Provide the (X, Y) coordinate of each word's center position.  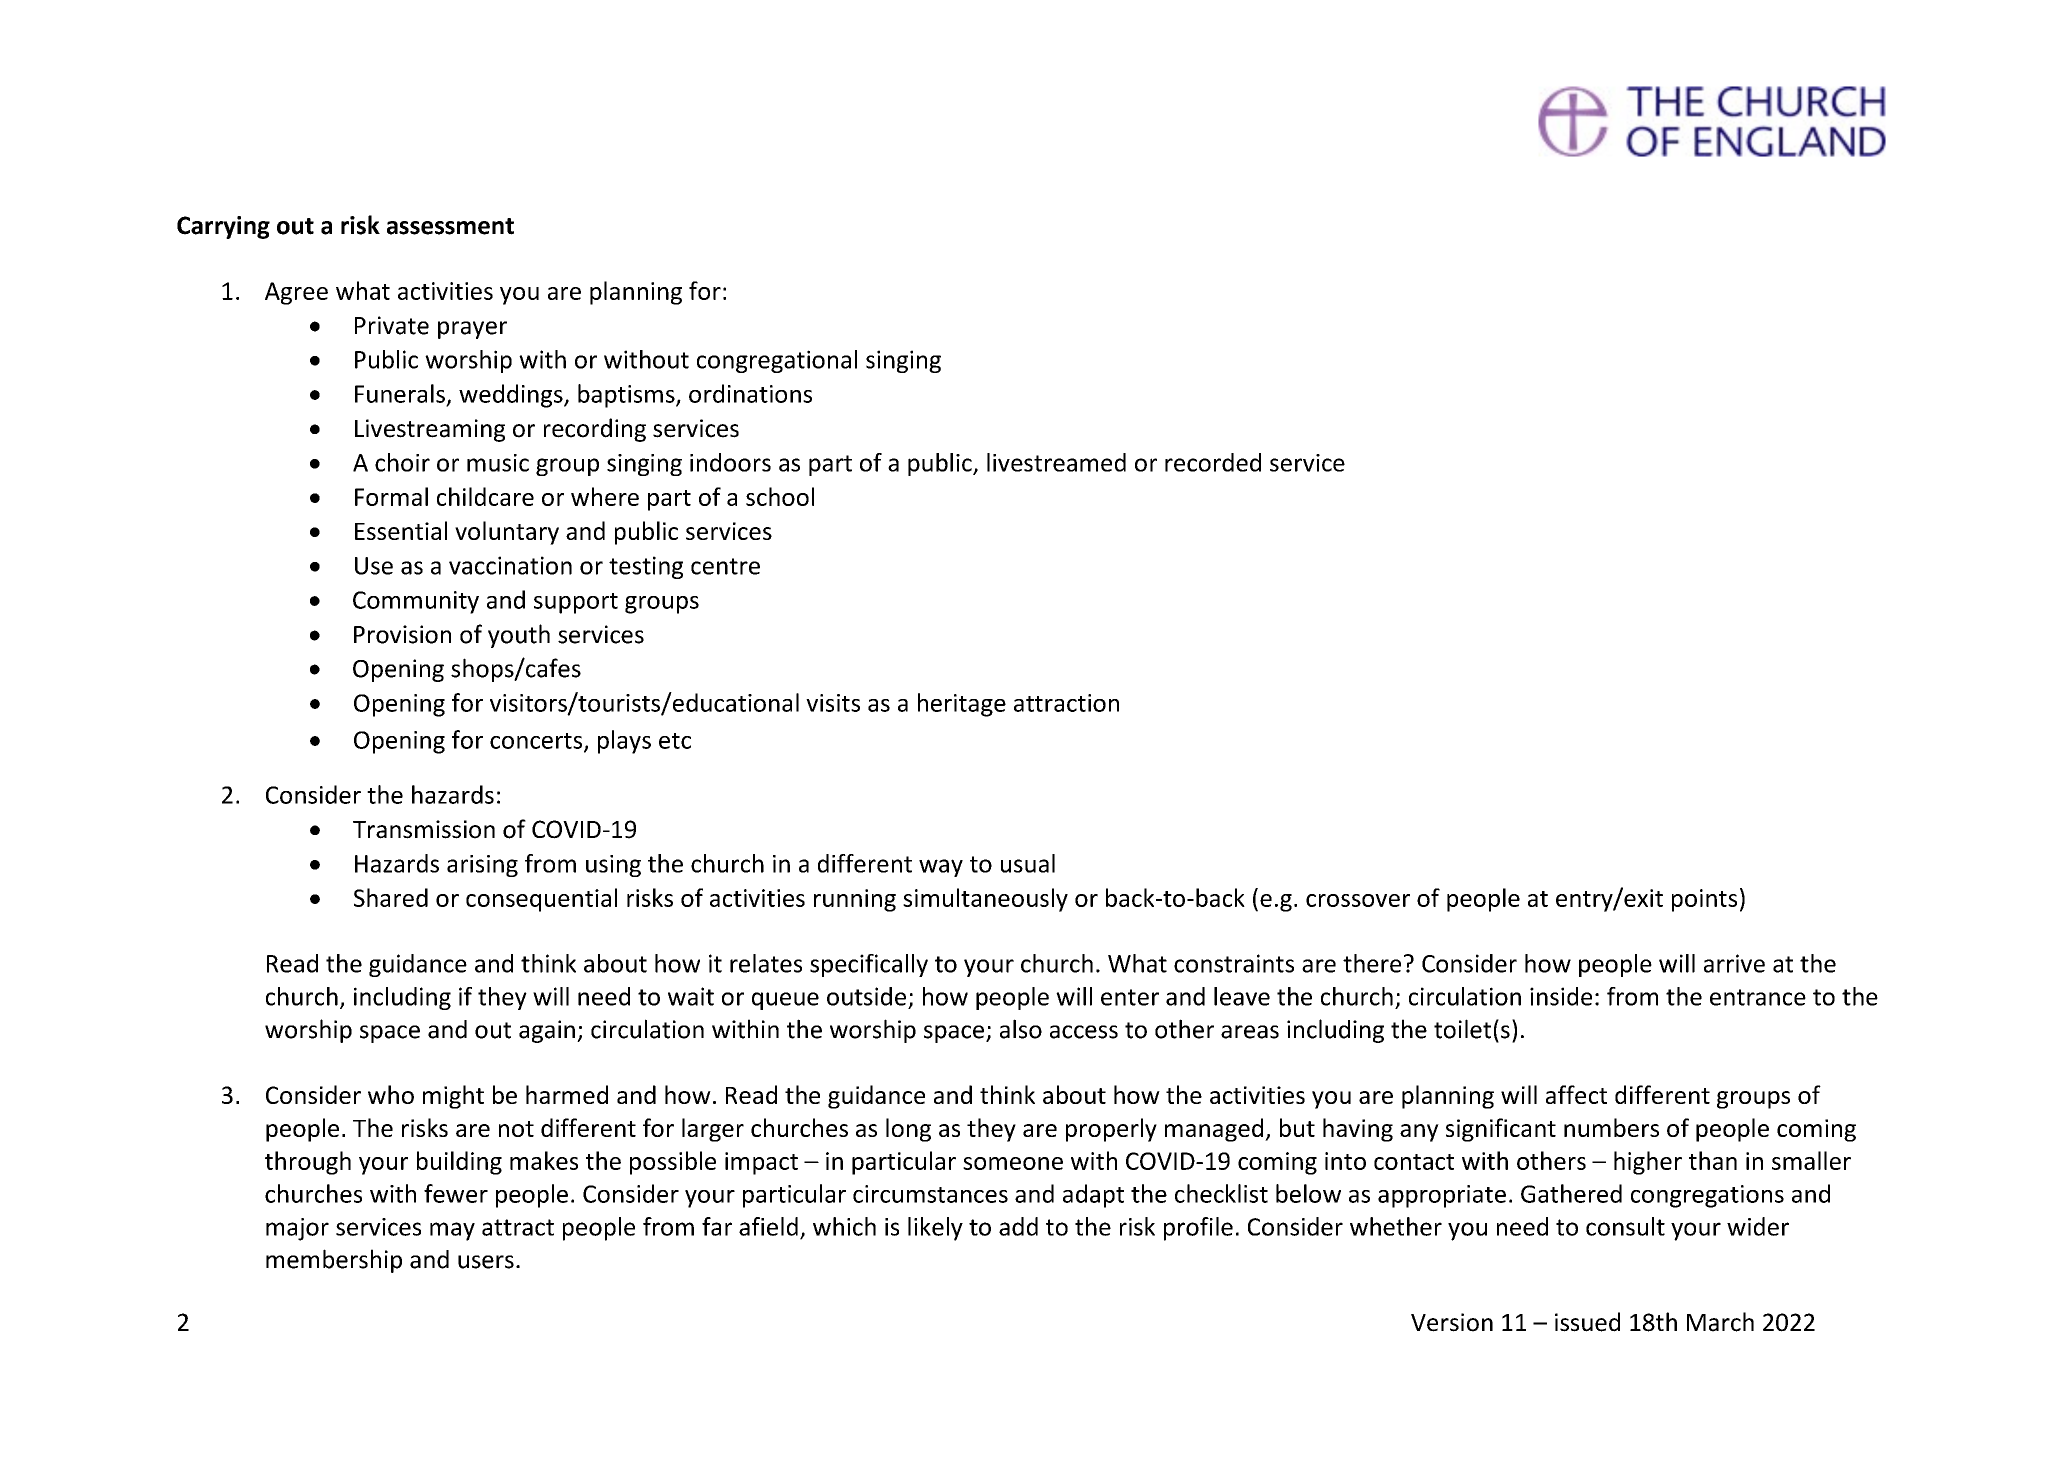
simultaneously (985, 900)
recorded (1213, 462)
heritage (962, 705)
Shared (391, 897)
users (486, 1262)
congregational (777, 361)
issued (1587, 1322)
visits (833, 703)
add (1018, 1226)
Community (416, 602)
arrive (1734, 963)
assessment (450, 226)
